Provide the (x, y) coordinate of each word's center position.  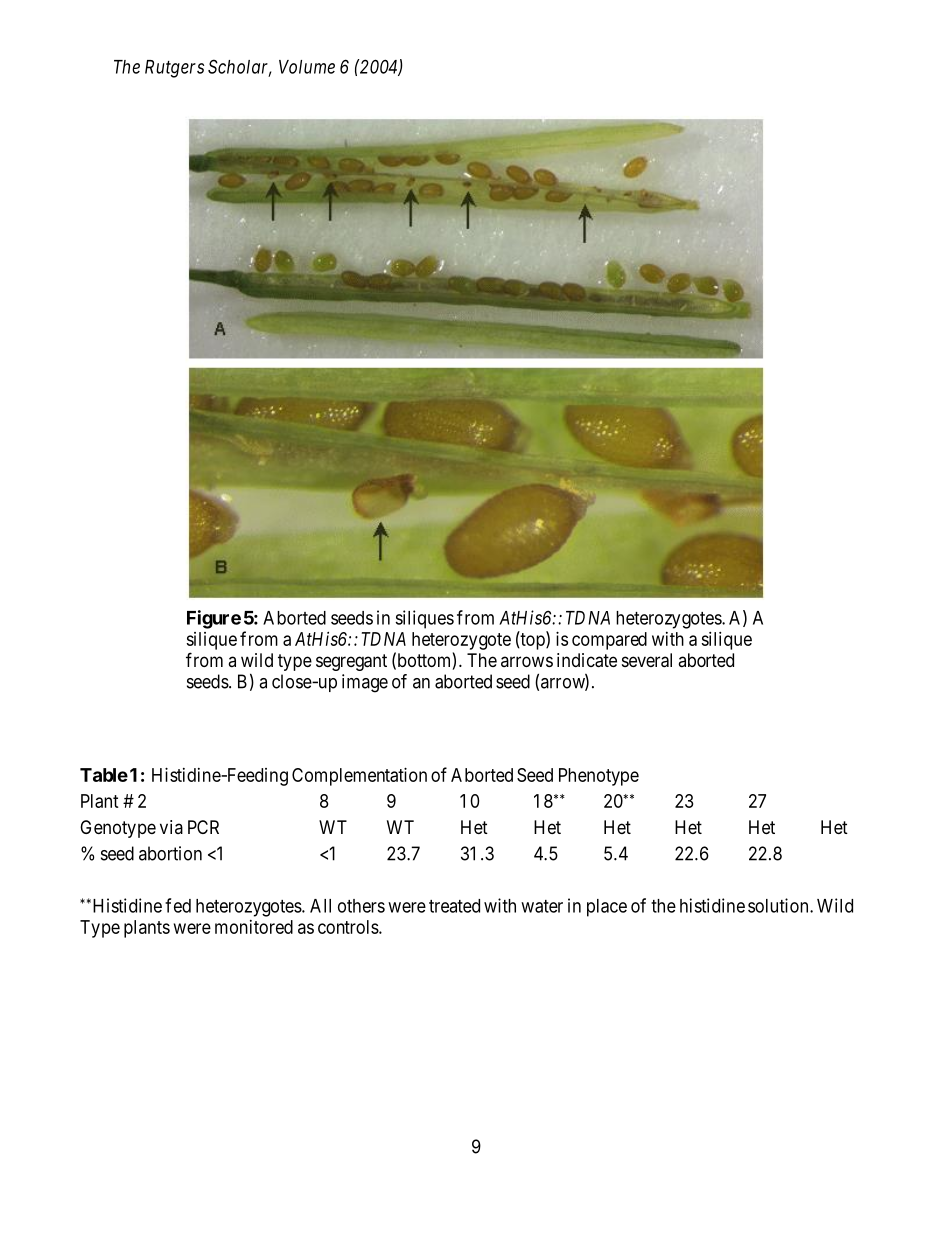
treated (454, 906)
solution (779, 905)
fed (178, 905)
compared (609, 641)
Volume (307, 67)
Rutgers (174, 69)
